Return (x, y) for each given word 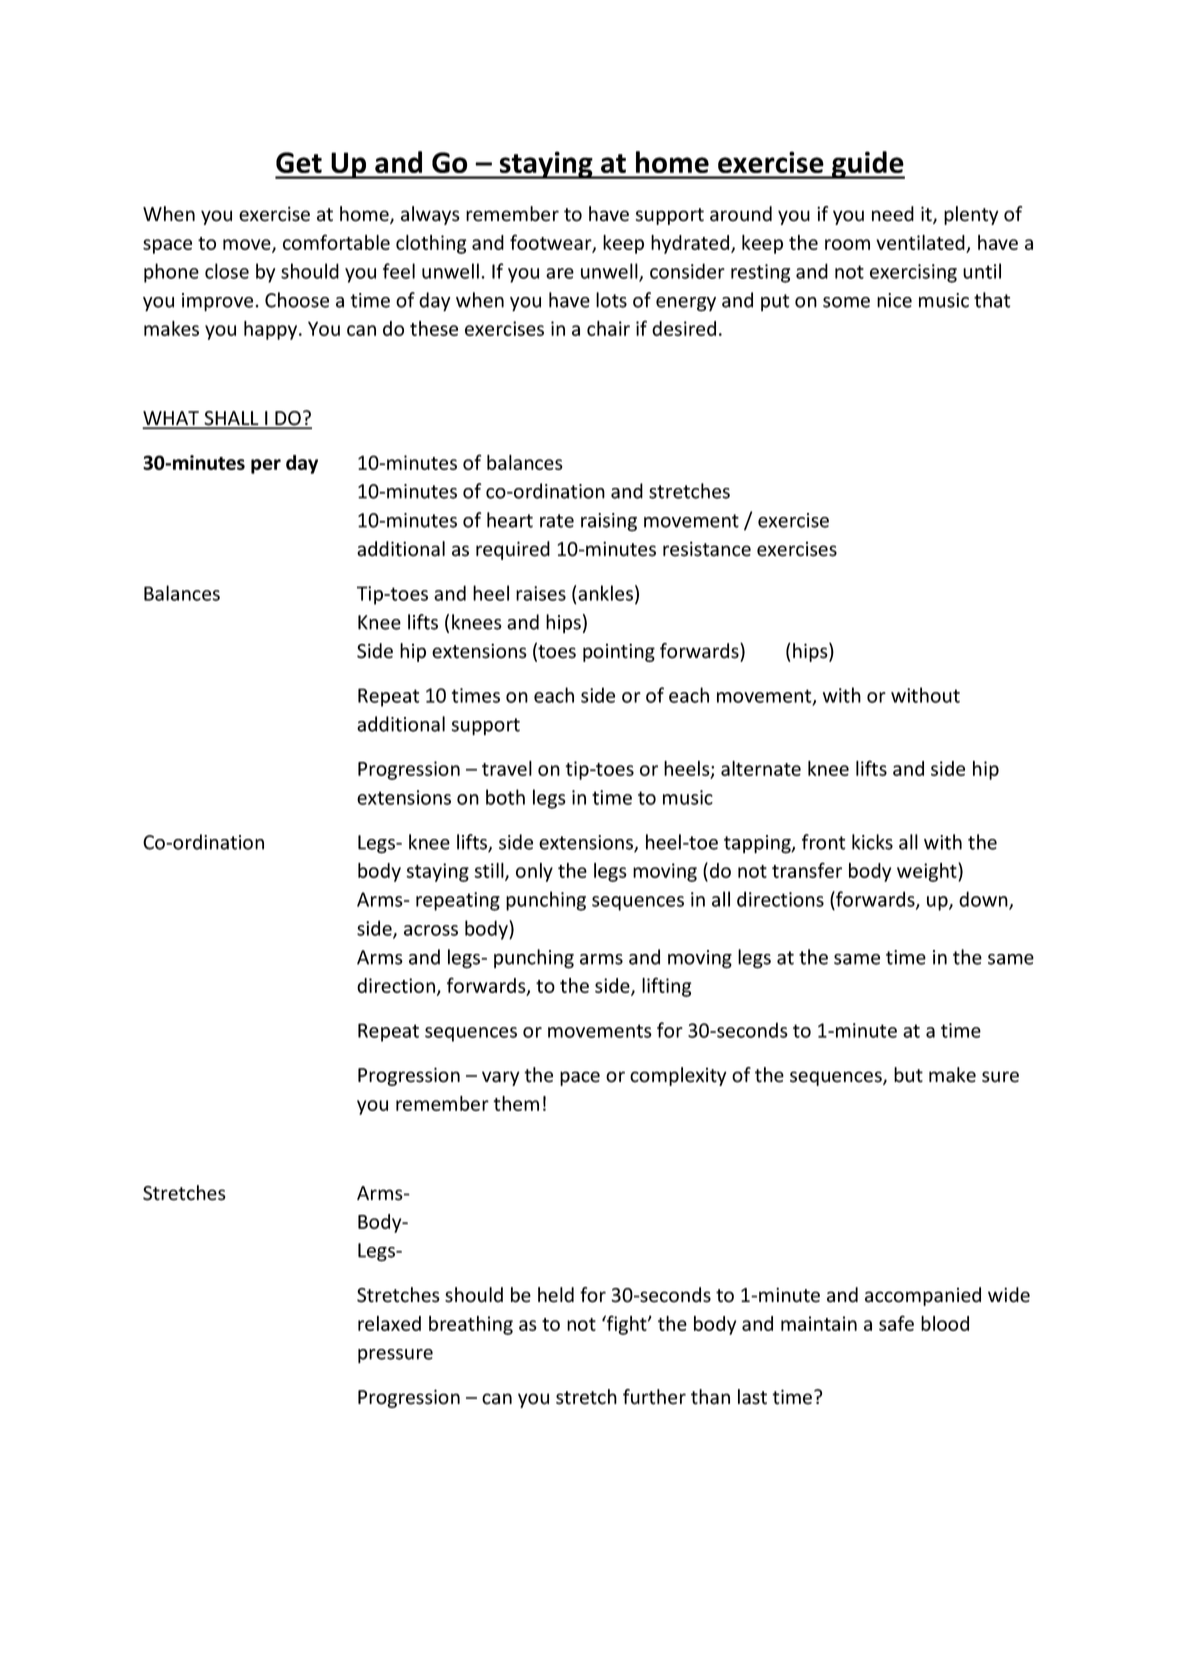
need (893, 214)
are (560, 273)
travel (507, 768)
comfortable (336, 242)
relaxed (389, 1323)
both (505, 797)
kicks (872, 842)
